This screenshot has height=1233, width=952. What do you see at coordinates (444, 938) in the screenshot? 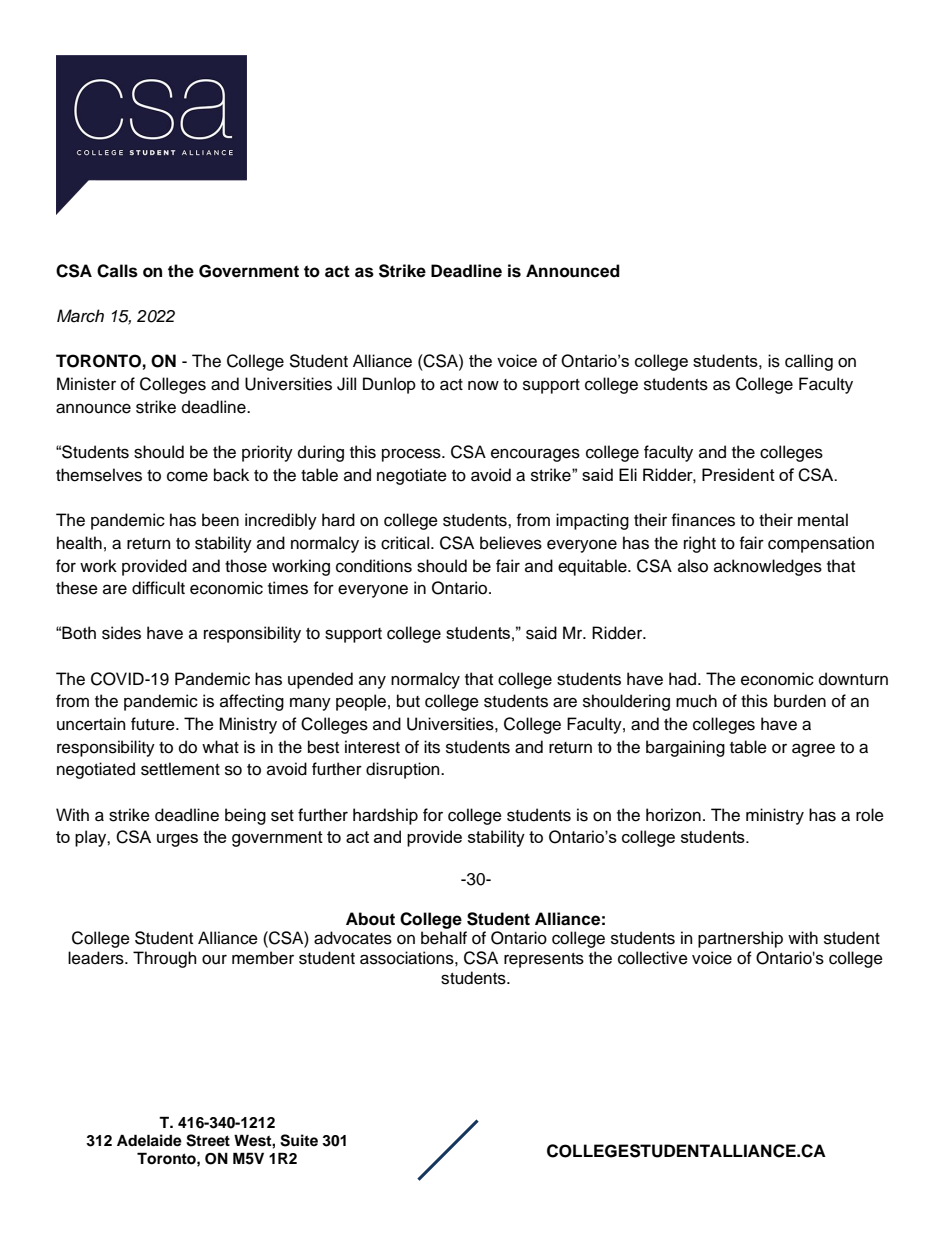
I see `behalf` at bounding box center [444, 938].
